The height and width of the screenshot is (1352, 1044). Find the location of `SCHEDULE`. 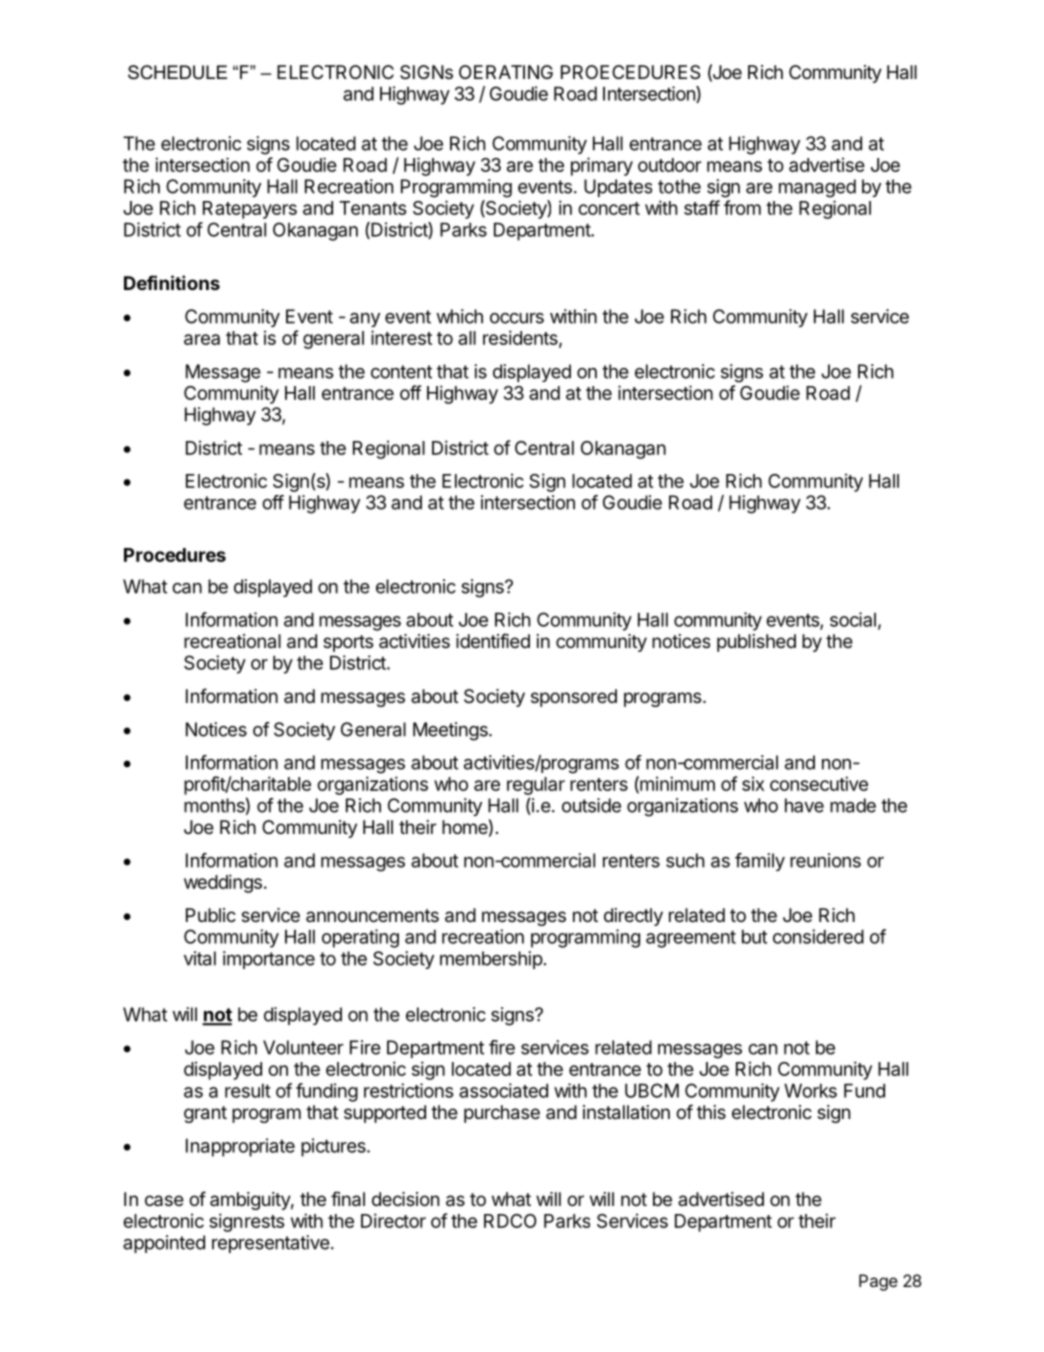

SCHEDULE is located at coordinates (177, 72).
